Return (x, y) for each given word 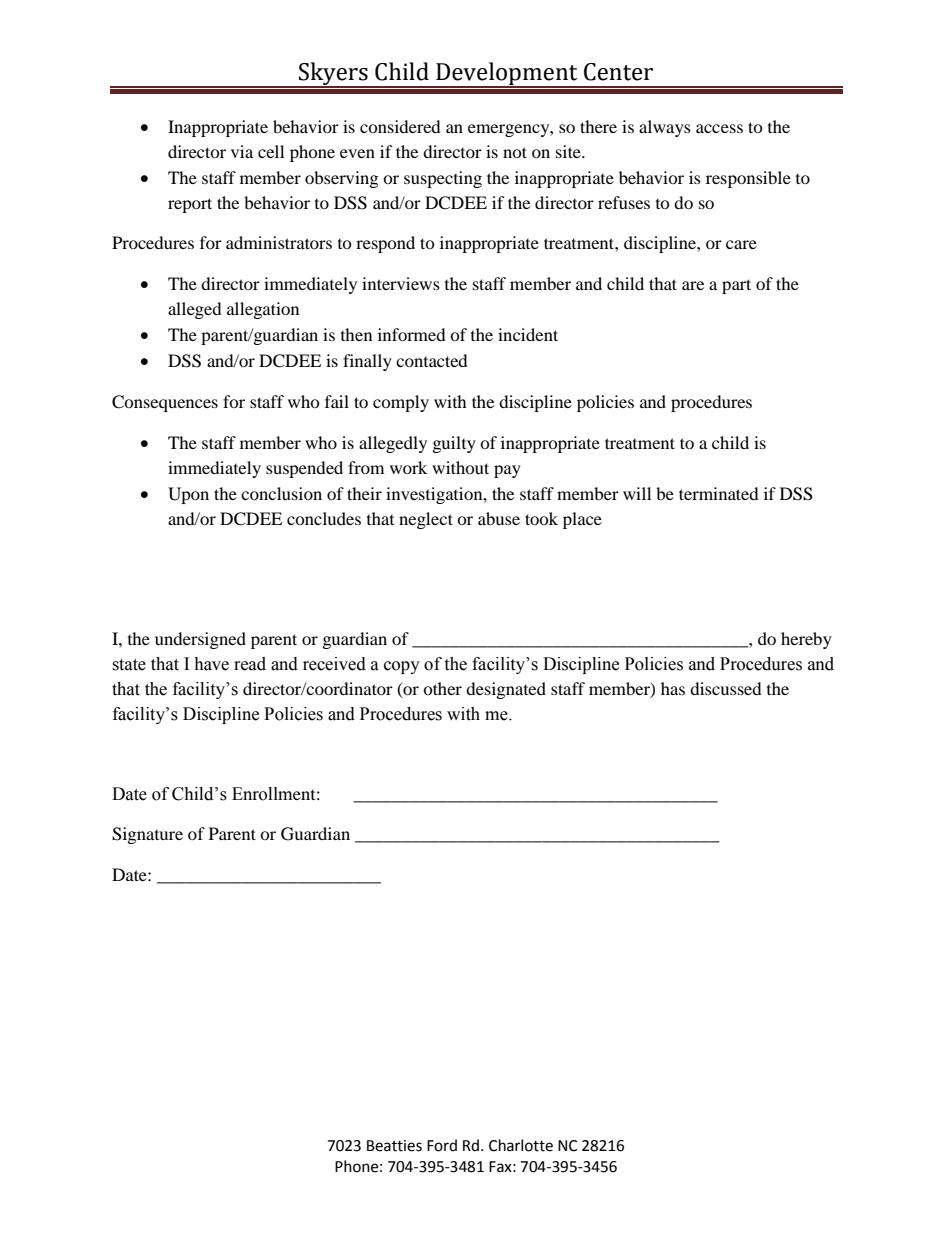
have (211, 664)
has (673, 688)
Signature (147, 835)
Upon (188, 495)
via (242, 151)
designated (506, 690)
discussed (726, 688)
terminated (719, 493)
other (442, 688)
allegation (263, 310)
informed (412, 334)
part (736, 286)
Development (507, 74)
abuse (499, 518)
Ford (442, 1145)
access (719, 128)
